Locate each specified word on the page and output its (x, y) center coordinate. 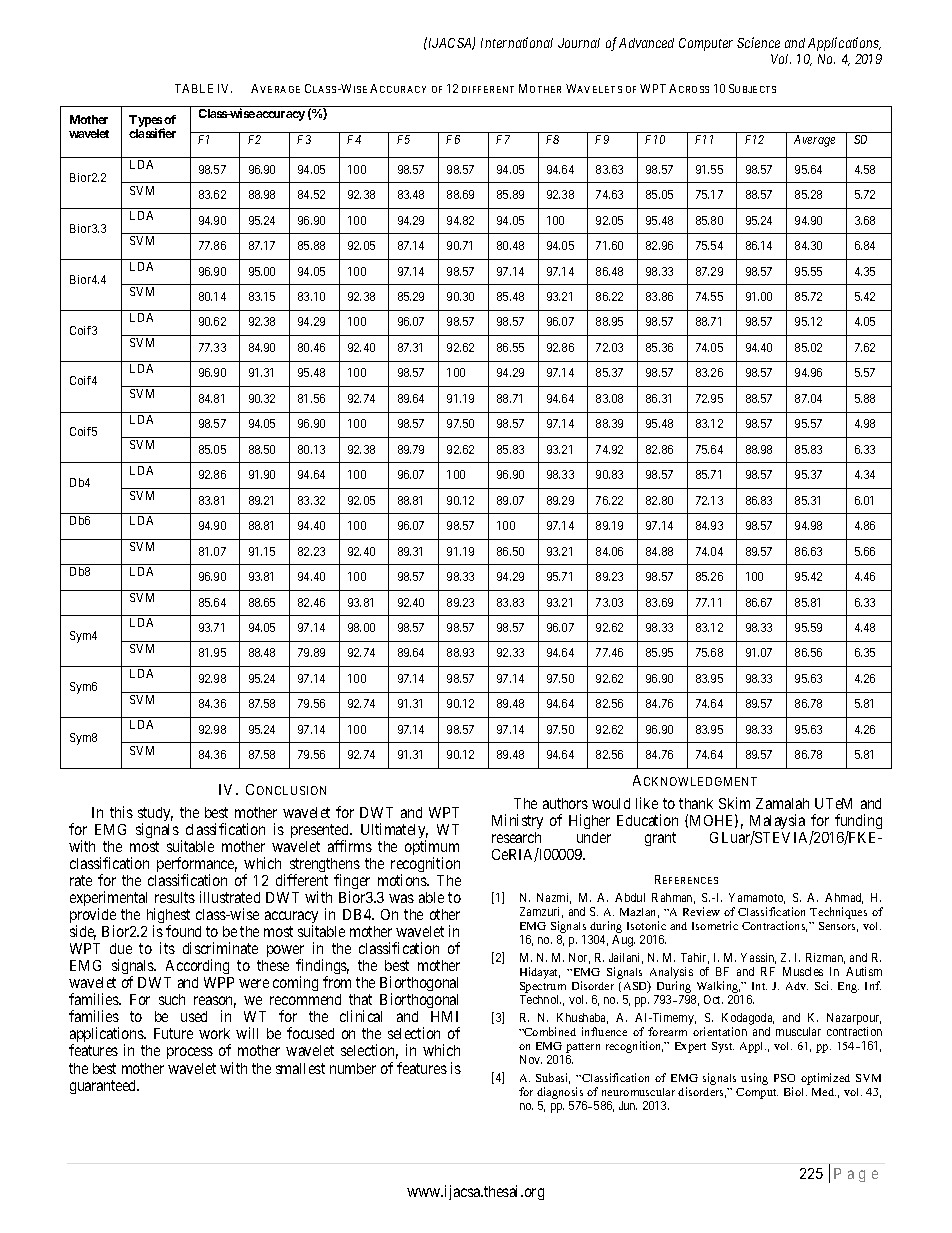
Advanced (646, 43)
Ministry (517, 821)
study (155, 816)
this (121, 812)
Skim (734, 803)
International (517, 42)
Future (173, 1033)
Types (146, 122)
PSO (784, 1078)
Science (758, 42)
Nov (531, 1059)
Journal (579, 43)
